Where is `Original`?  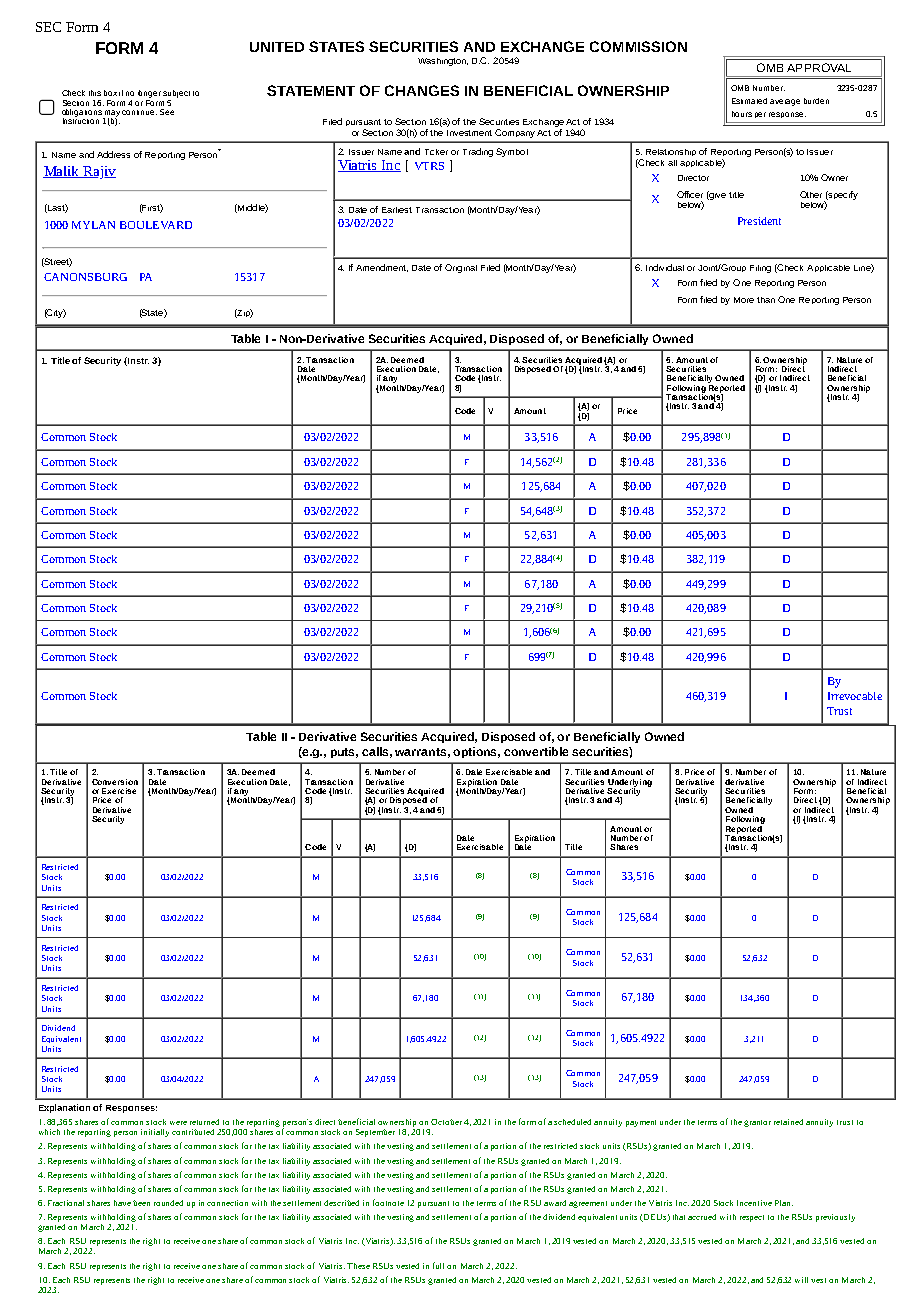
Original is located at coordinates (461, 268).
